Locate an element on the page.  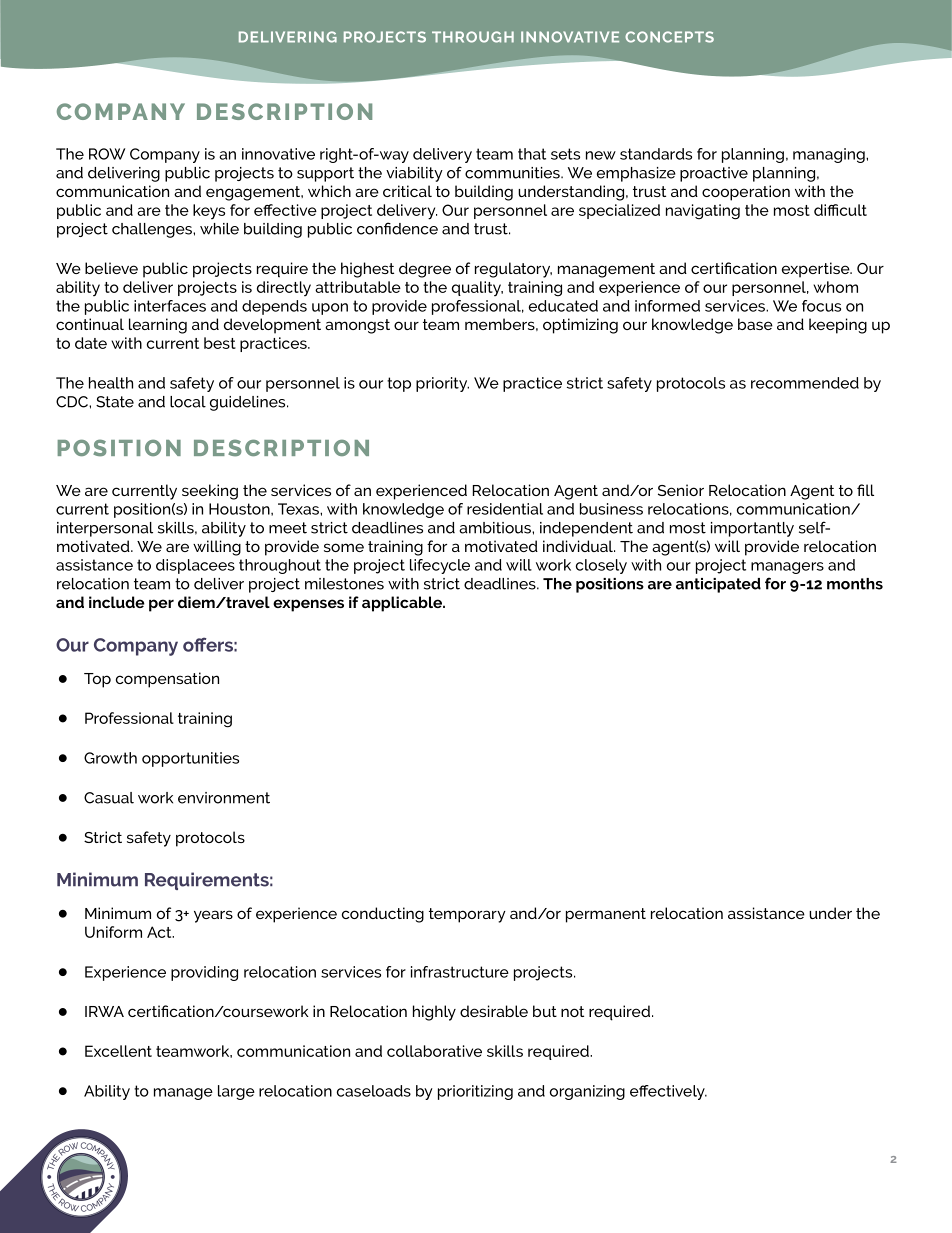
include is located at coordinates (117, 602).
